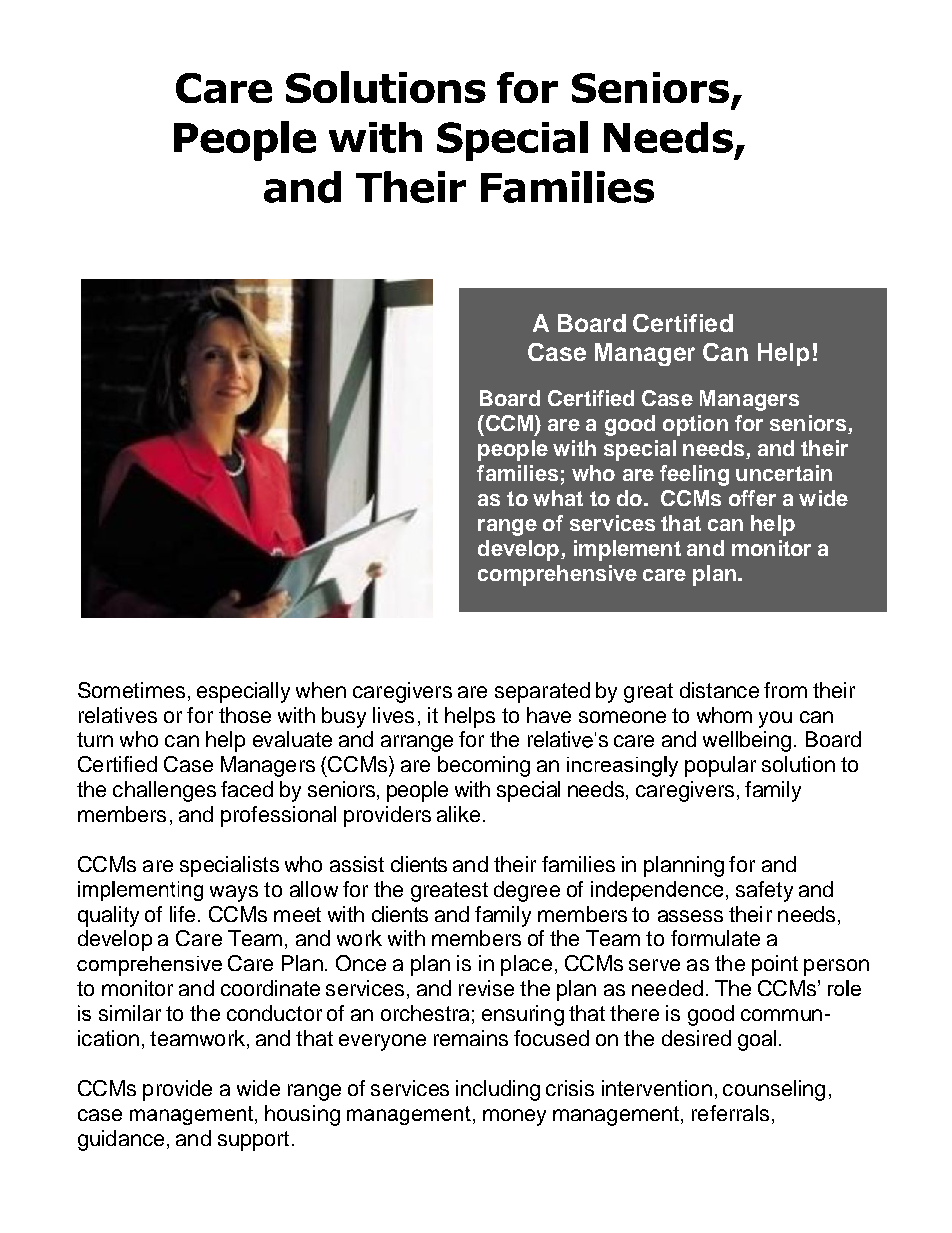  I want to click on becoming, so click(484, 766).
